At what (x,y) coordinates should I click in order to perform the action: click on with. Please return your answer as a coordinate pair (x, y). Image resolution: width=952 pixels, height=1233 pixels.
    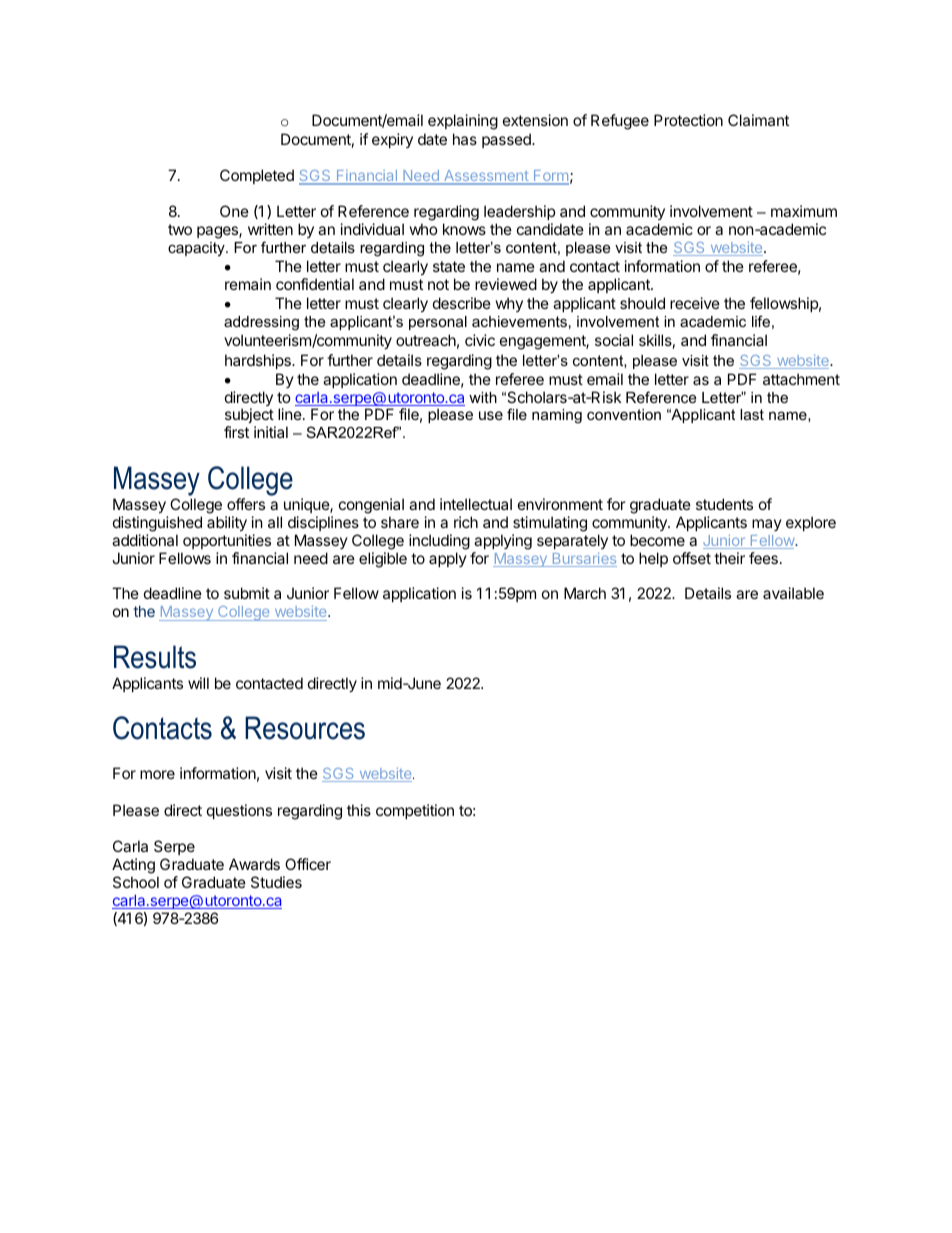
    Looking at the image, I should click on (483, 397).
